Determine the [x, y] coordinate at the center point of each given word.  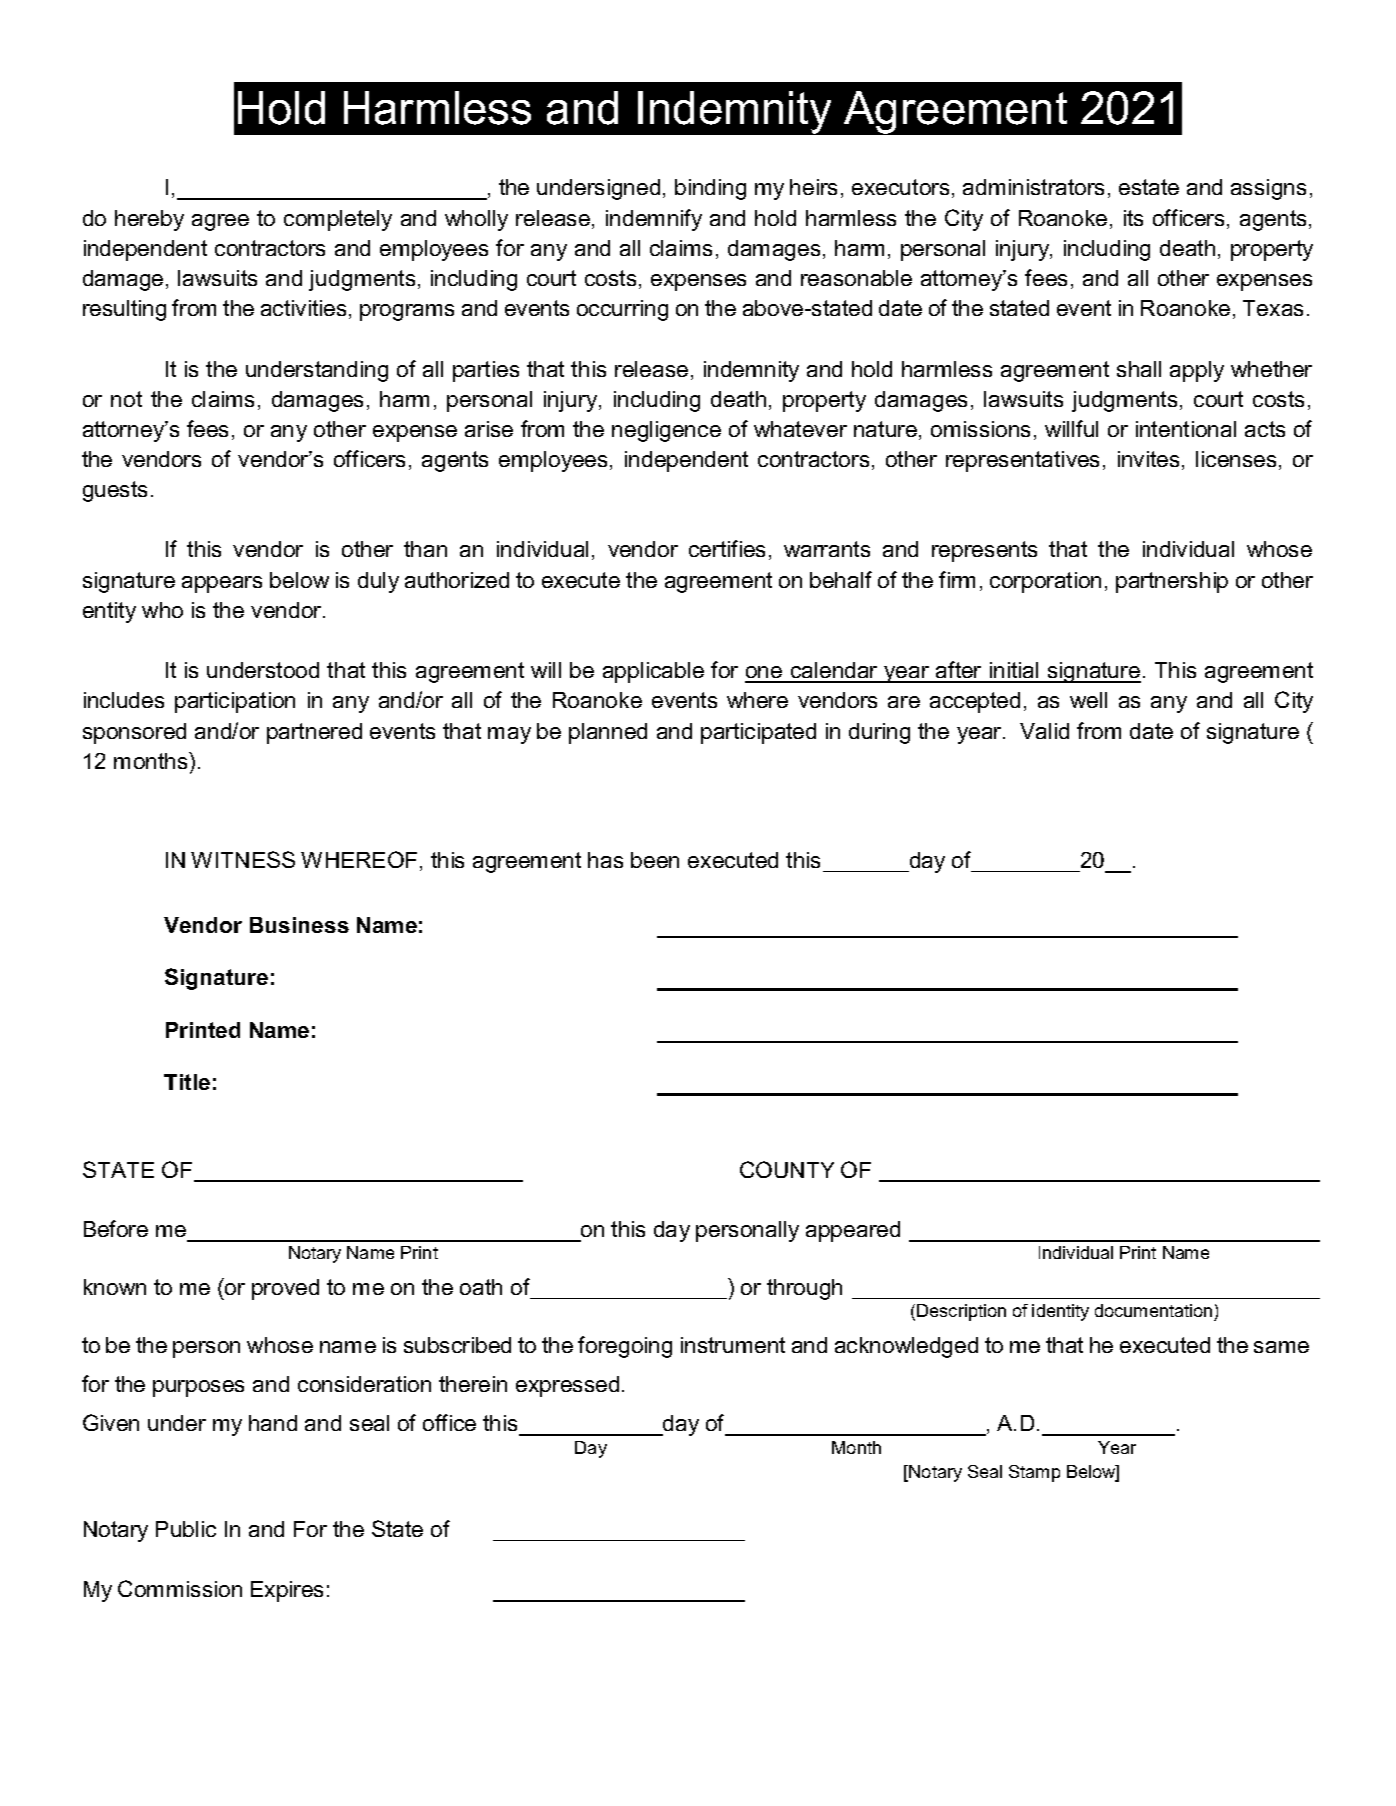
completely [338, 220]
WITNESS [243, 859]
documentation [1153, 1310]
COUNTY [787, 1169]
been [655, 860]
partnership [1172, 582]
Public [186, 1529]
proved [285, 1289]
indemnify [654, 220]
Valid [1044, 731]
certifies [727, 548]
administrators [1033, 187]
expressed [567, 1386]
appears [222, 584]
